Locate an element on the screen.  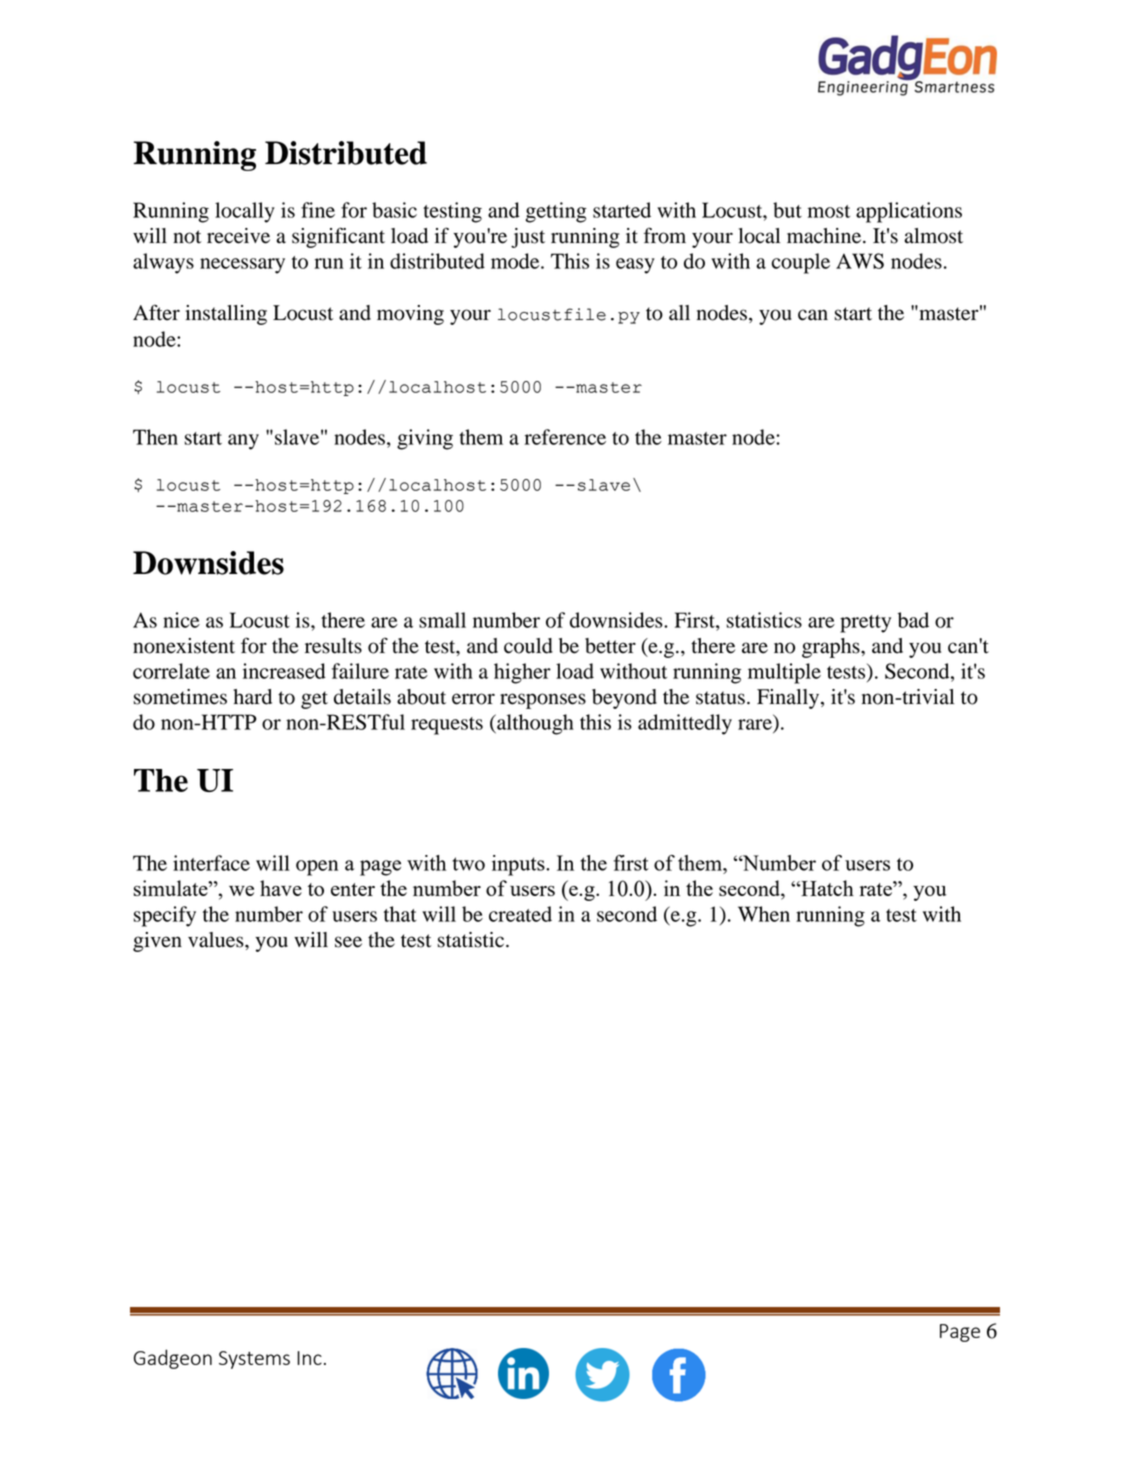
could is located at coordinates (528, 646).
